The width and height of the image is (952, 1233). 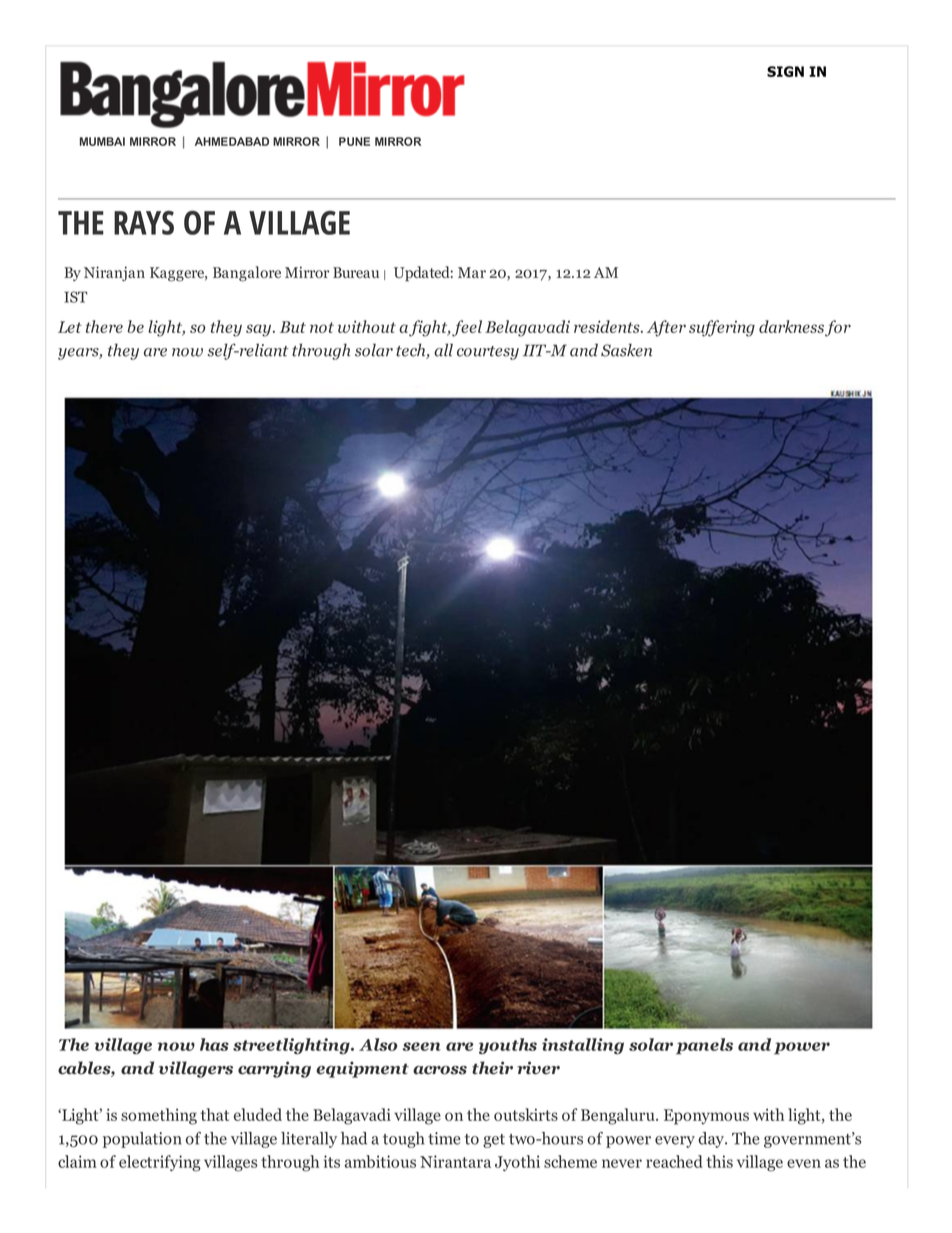 What do you see at coordinates (785, 71) in the image?
I see `SIGN` at bounding box center [785, 71].
